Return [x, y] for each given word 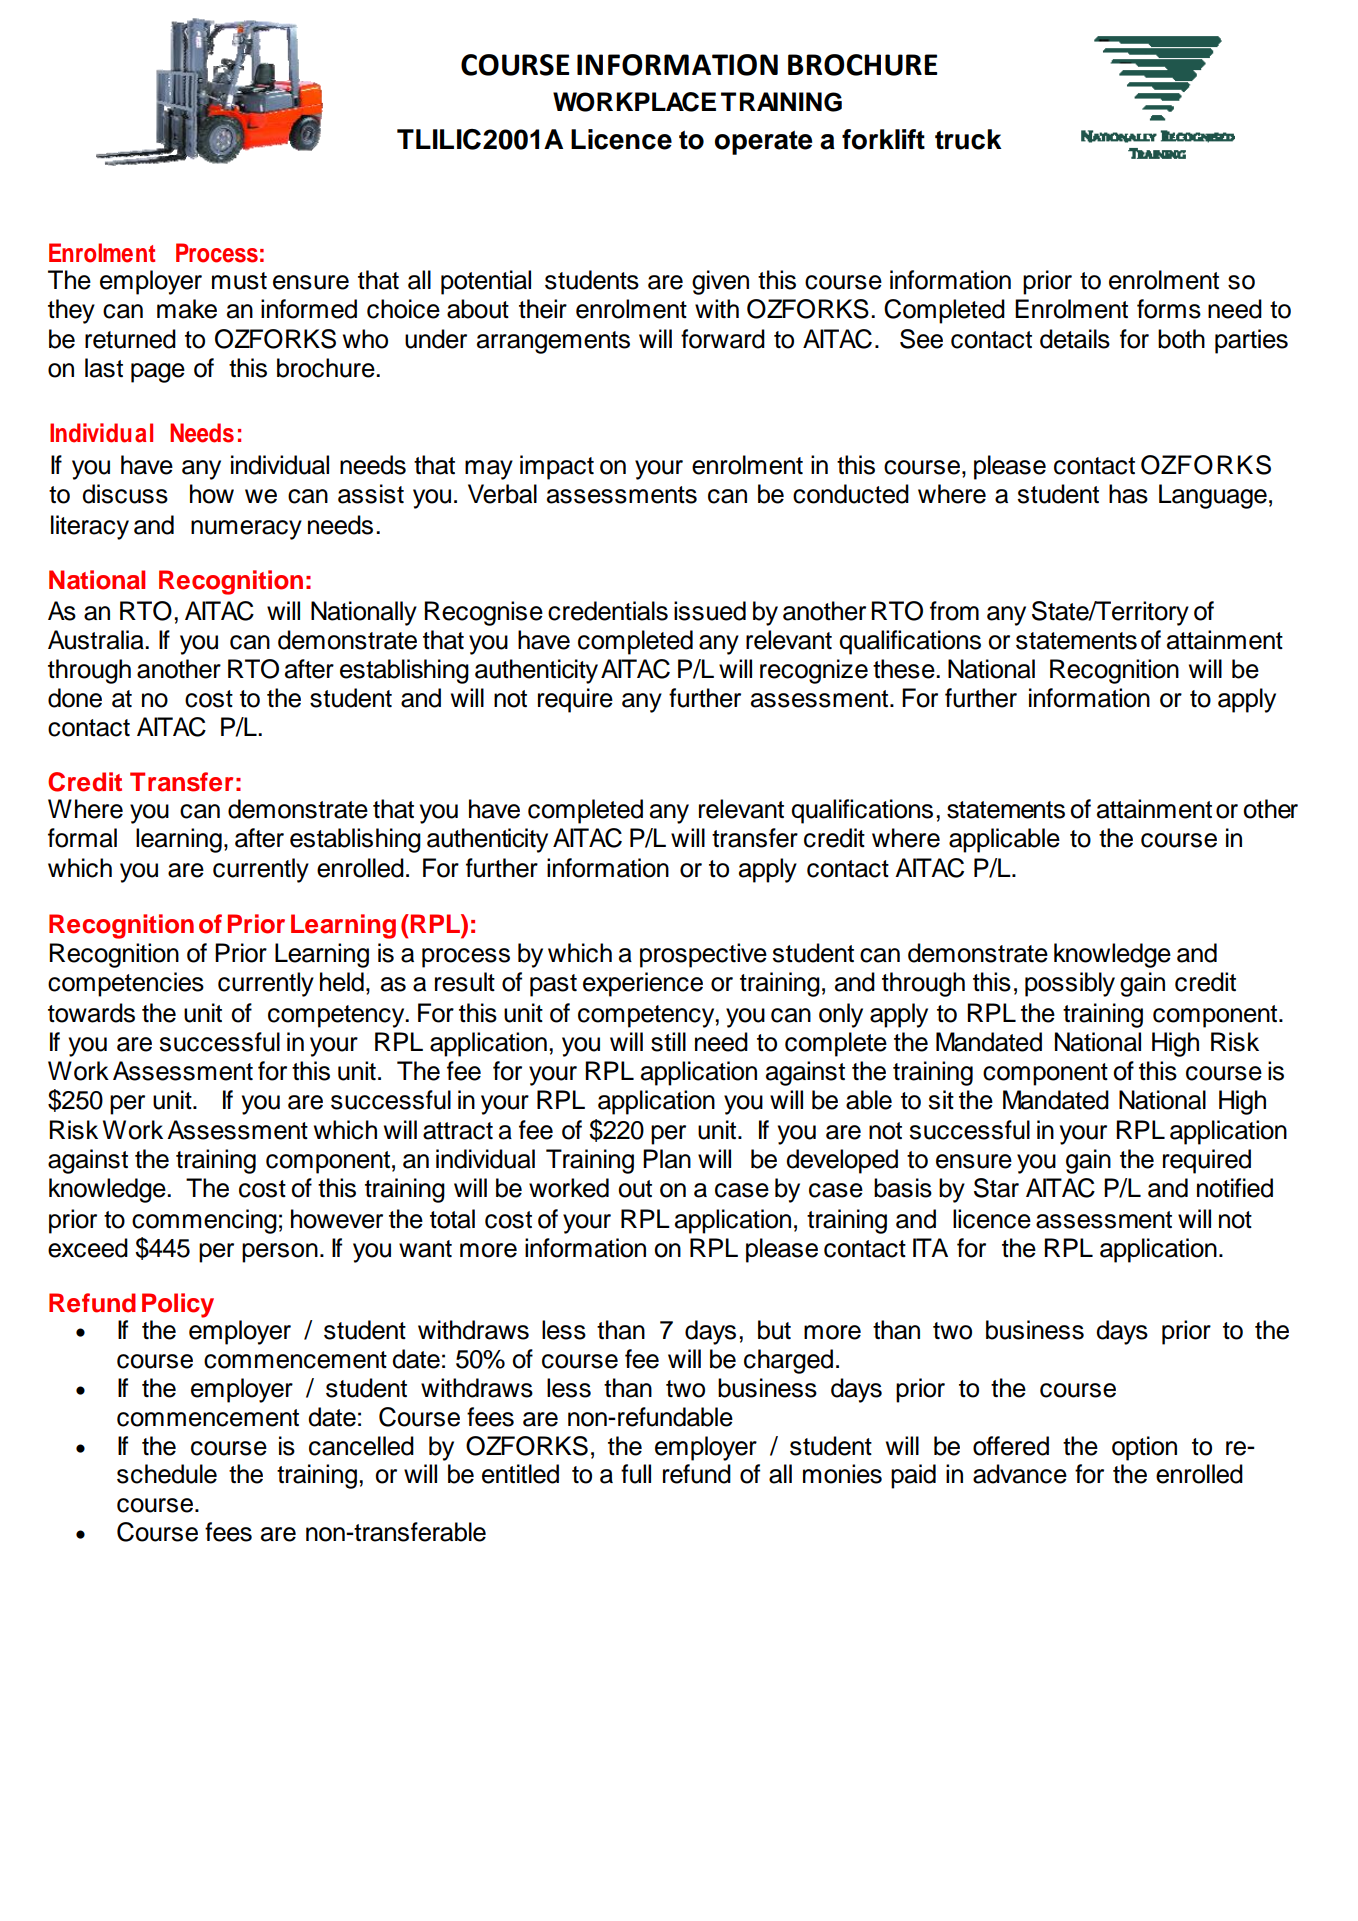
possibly [1070, 984]
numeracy [246, 530]
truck [968, 139]
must [239, 281]
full [636, 1474]
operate [763, 142]
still [668, 1042]
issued [710, 611]
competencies [126, 984]
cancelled [361, 1446]
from [954, 611]
